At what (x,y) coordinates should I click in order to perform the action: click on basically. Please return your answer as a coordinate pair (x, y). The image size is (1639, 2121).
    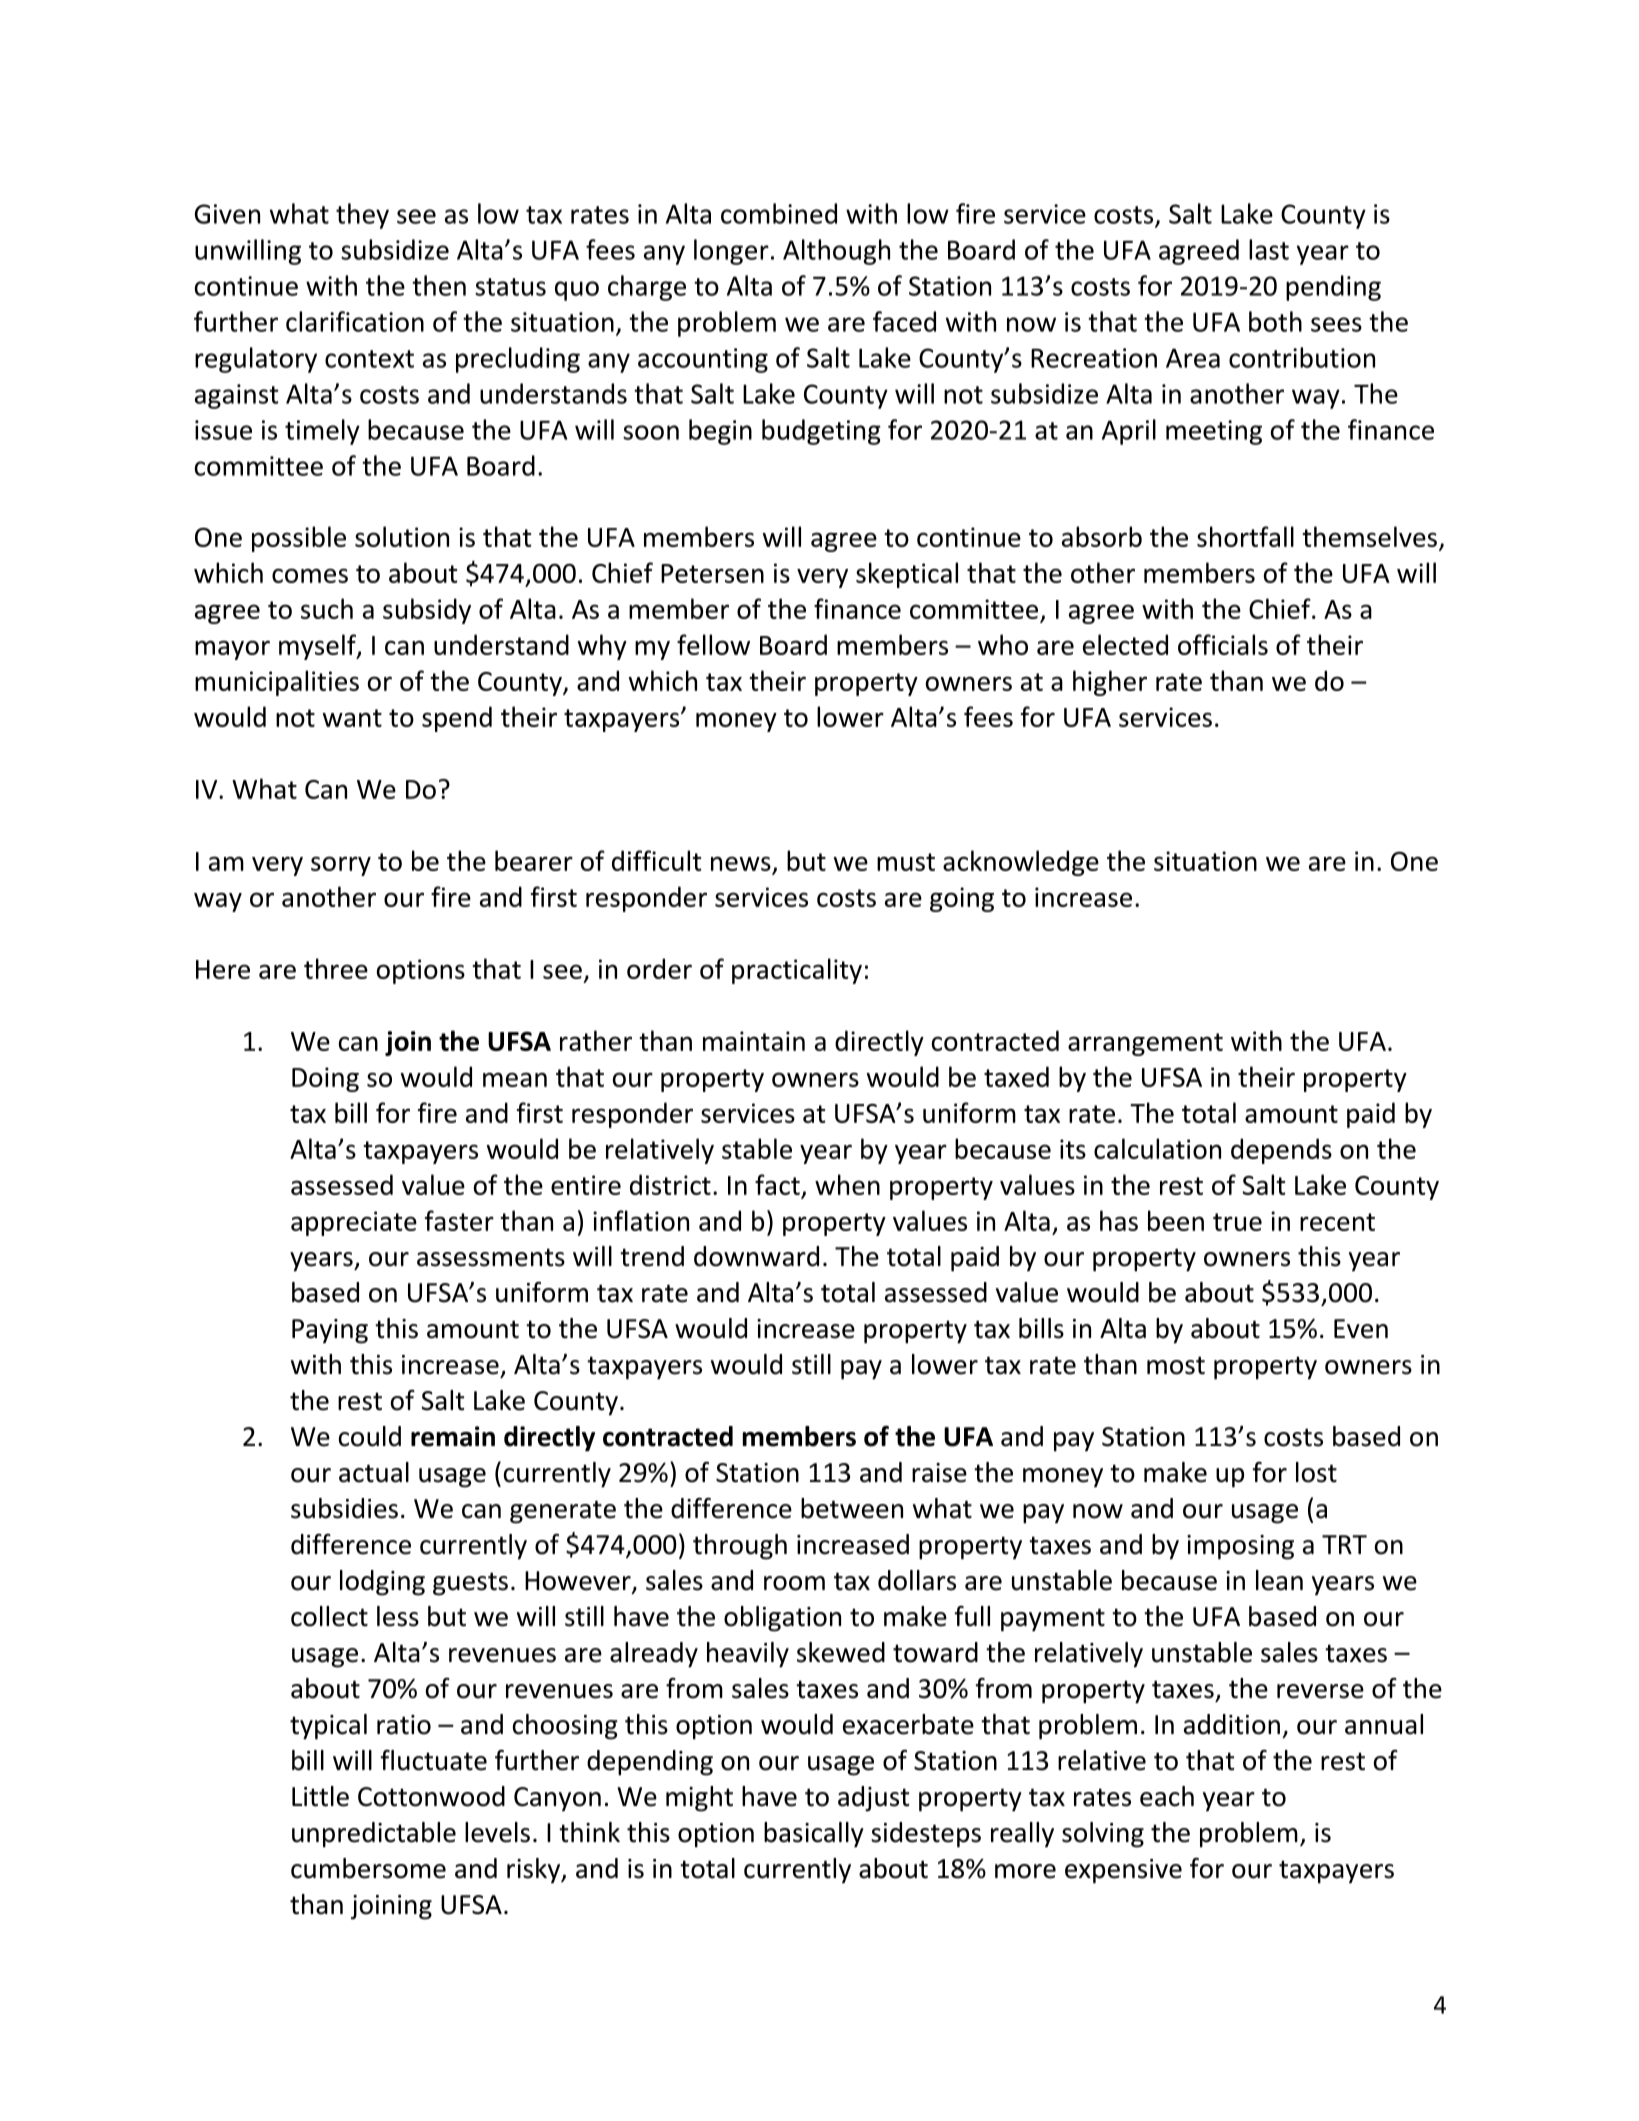
    Looking at the image, I should click on (814, 1835).
